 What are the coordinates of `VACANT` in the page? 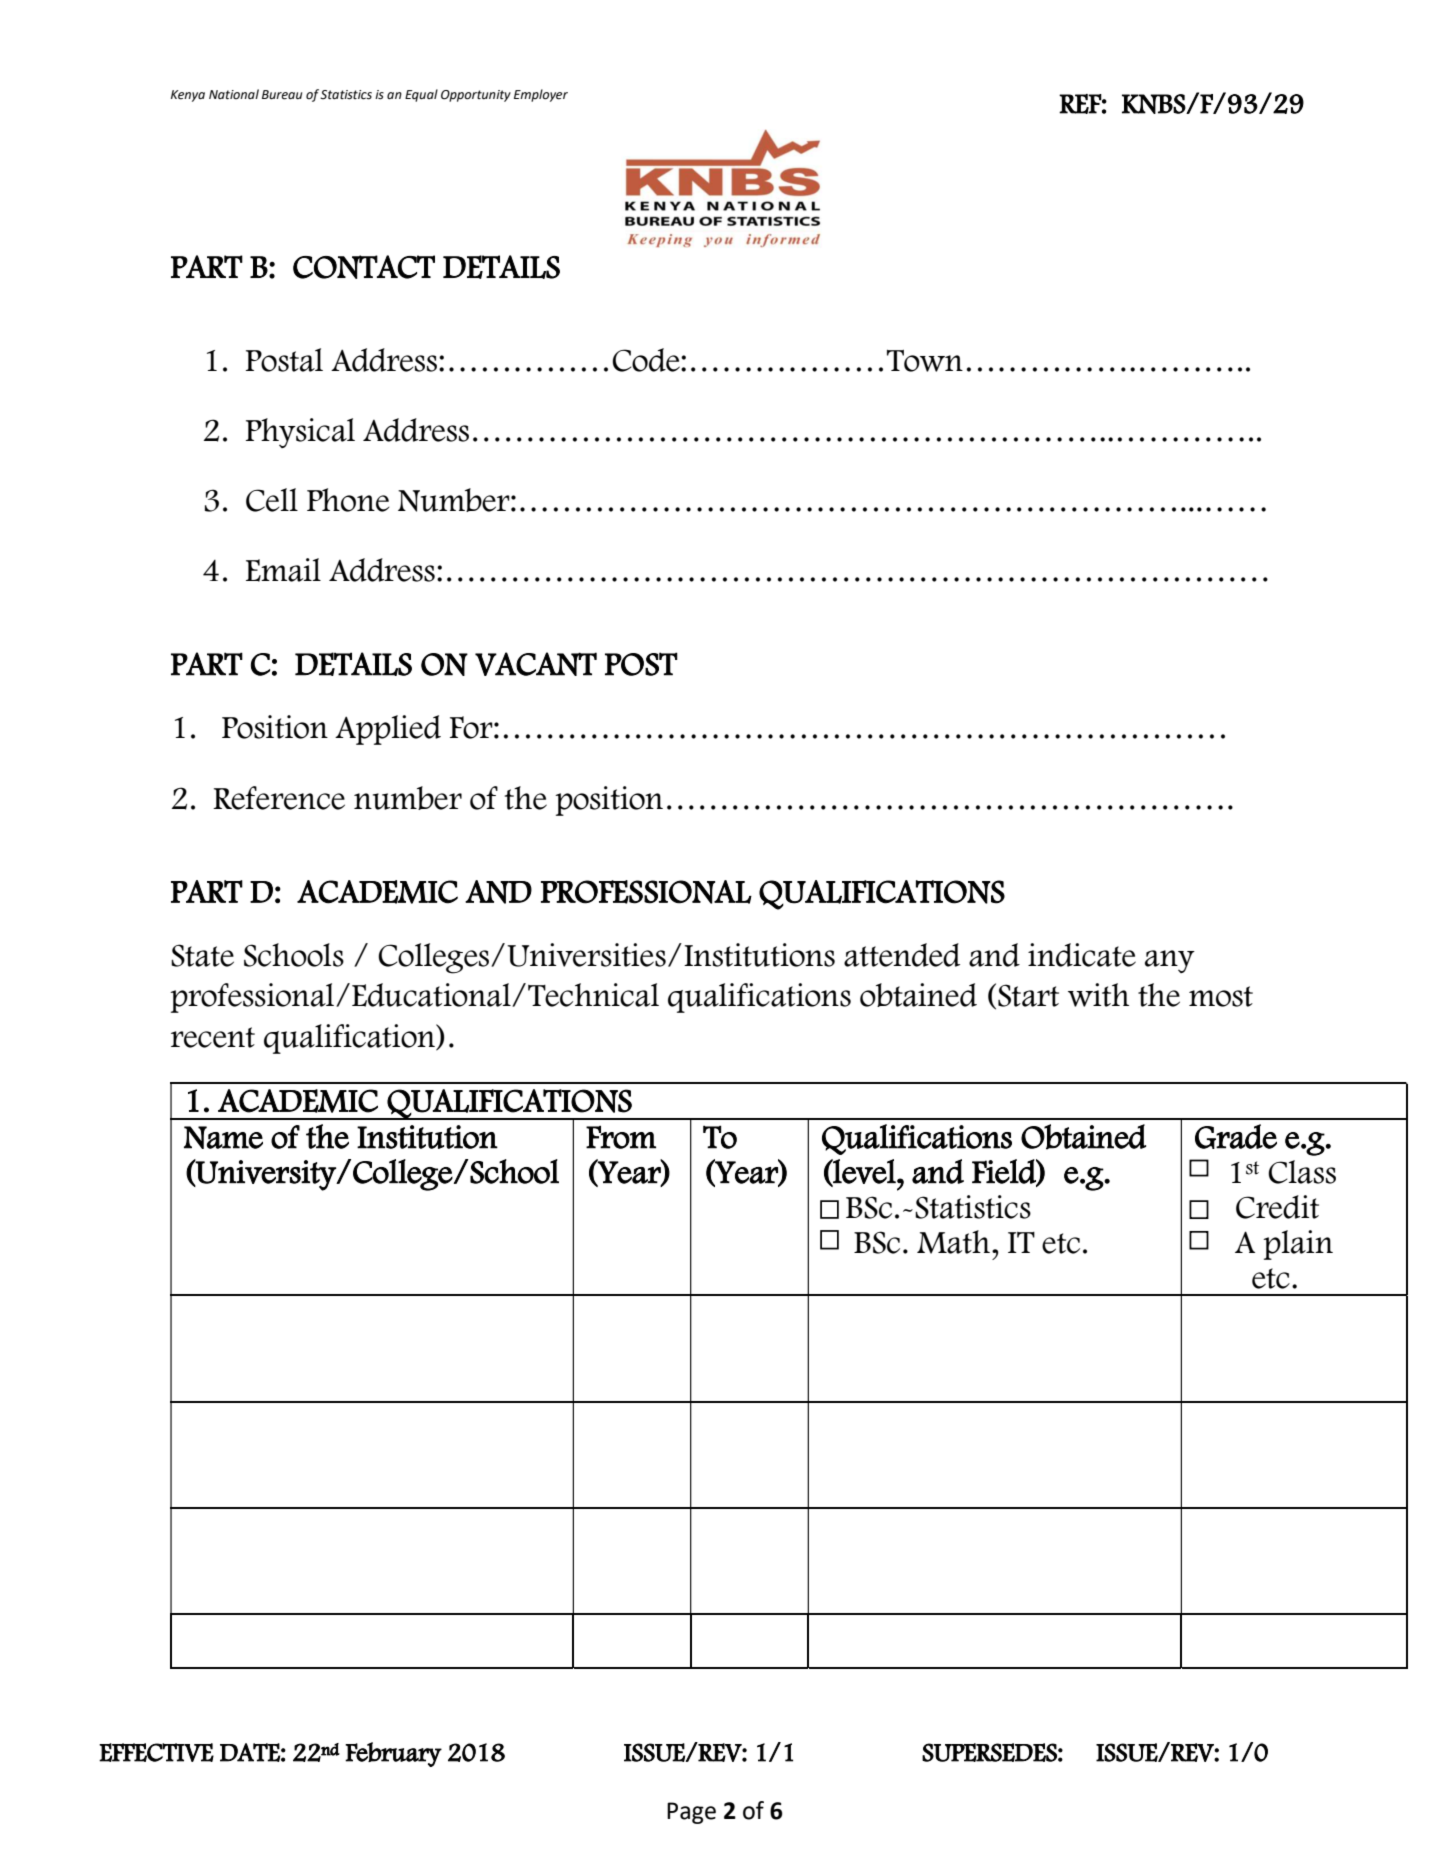 It's located at (536, 664).
